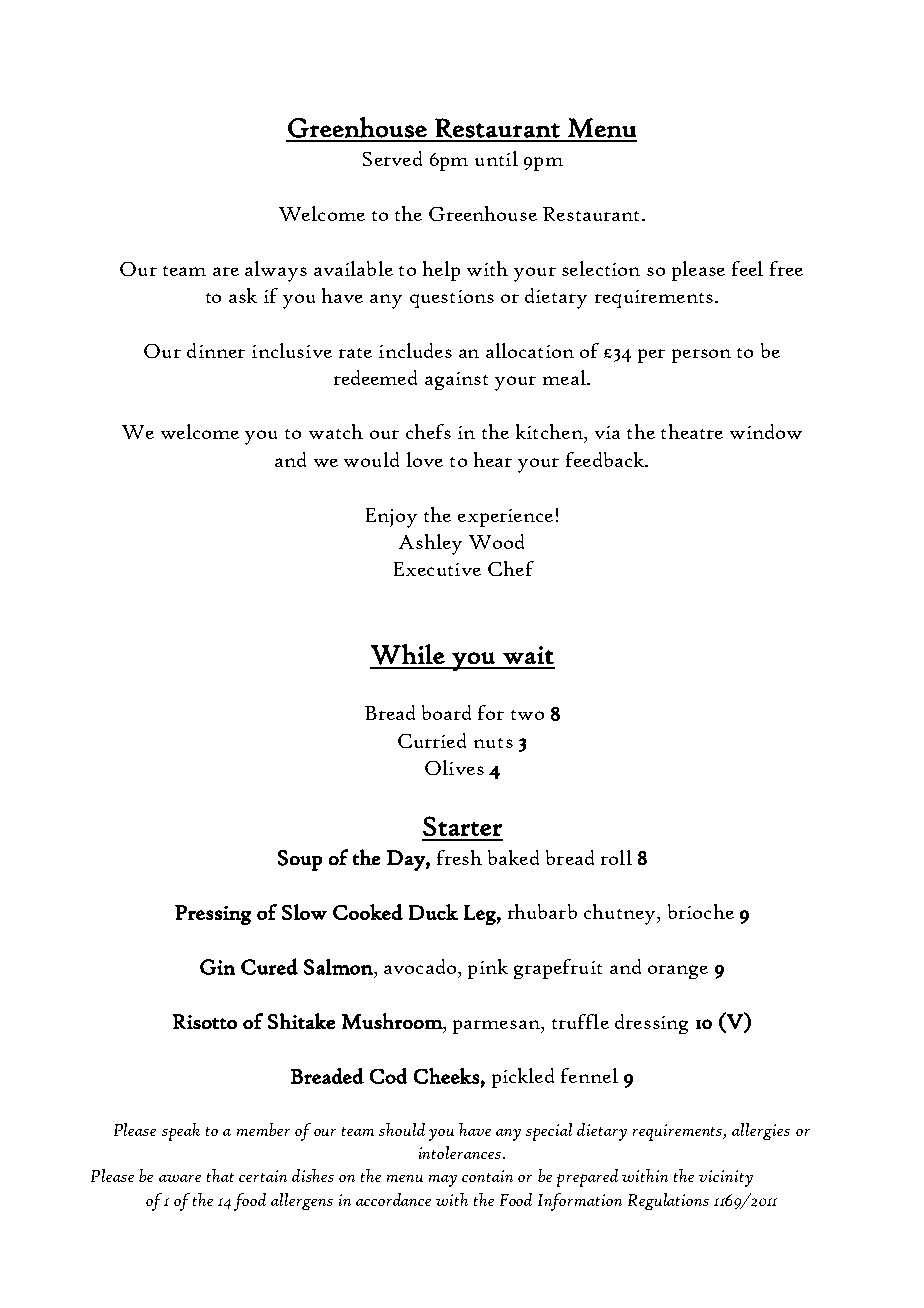  Describe the element at coordinates (488, 969) in the screenshot. I see `pink` at that location.
